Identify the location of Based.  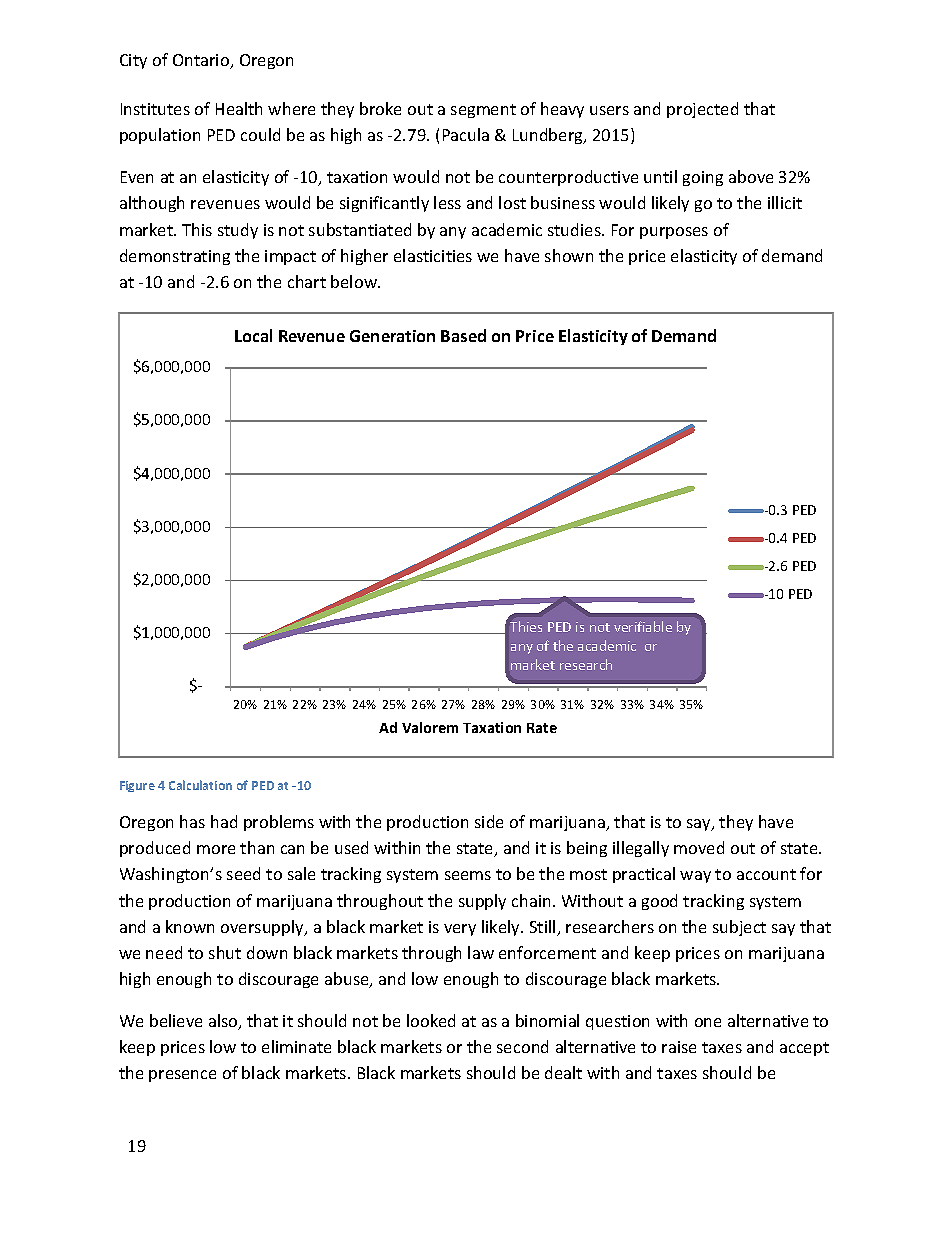
(463, 335).
